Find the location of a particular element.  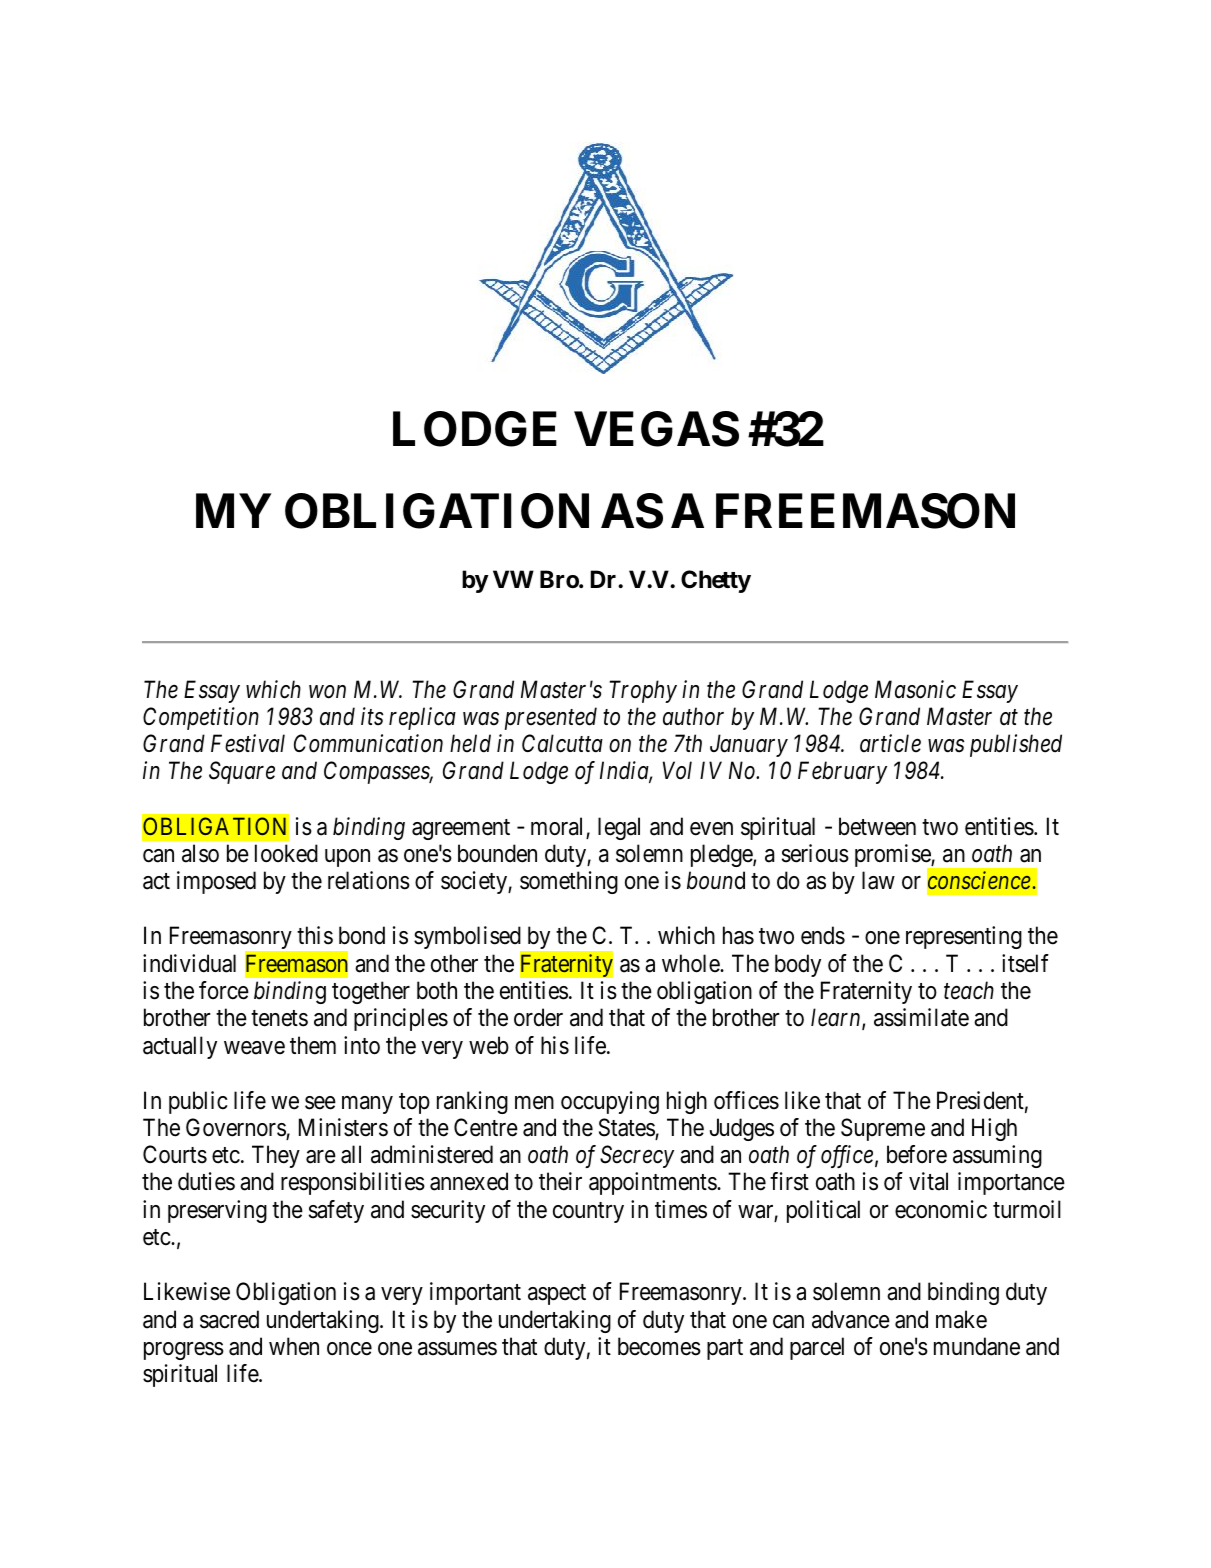

tenets is located at coordinates (279, 1019).
